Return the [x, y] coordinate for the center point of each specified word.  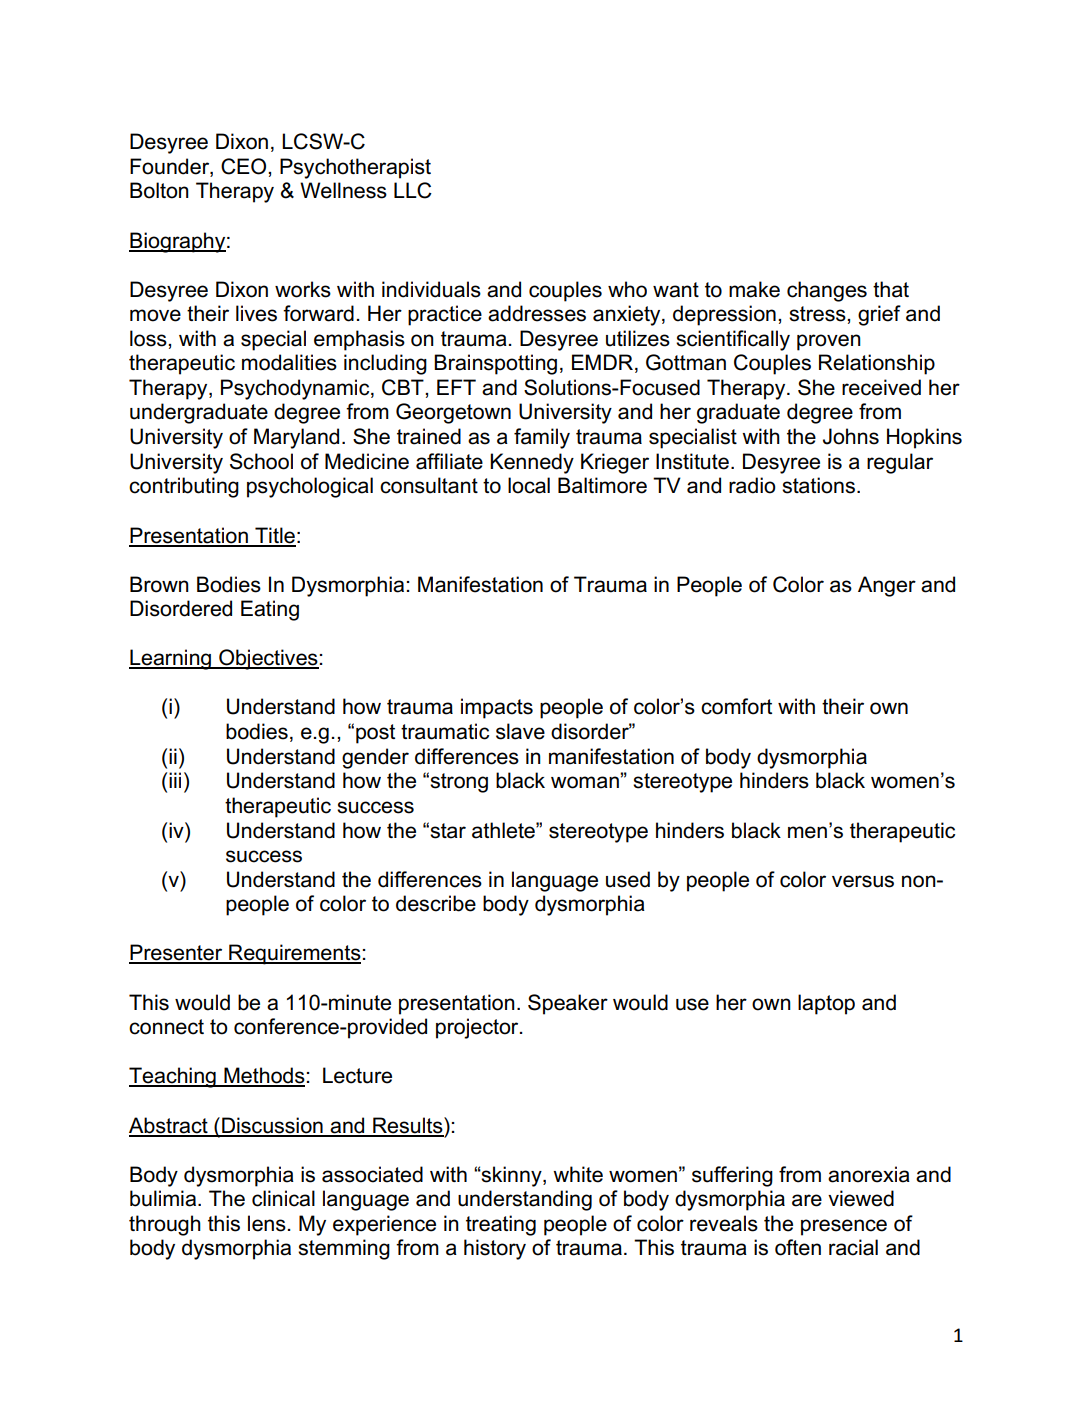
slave [520, 731]
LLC [413, 190]
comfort [736, 706]
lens [267, 1223]
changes [827, 291]
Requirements [294, 954]
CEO [245, 166]
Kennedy [532, 463]
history [495, 1249]
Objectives [268, 659]
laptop [826, 1004]
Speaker [568, 1004]
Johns [851, 436]
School [261, 461]
